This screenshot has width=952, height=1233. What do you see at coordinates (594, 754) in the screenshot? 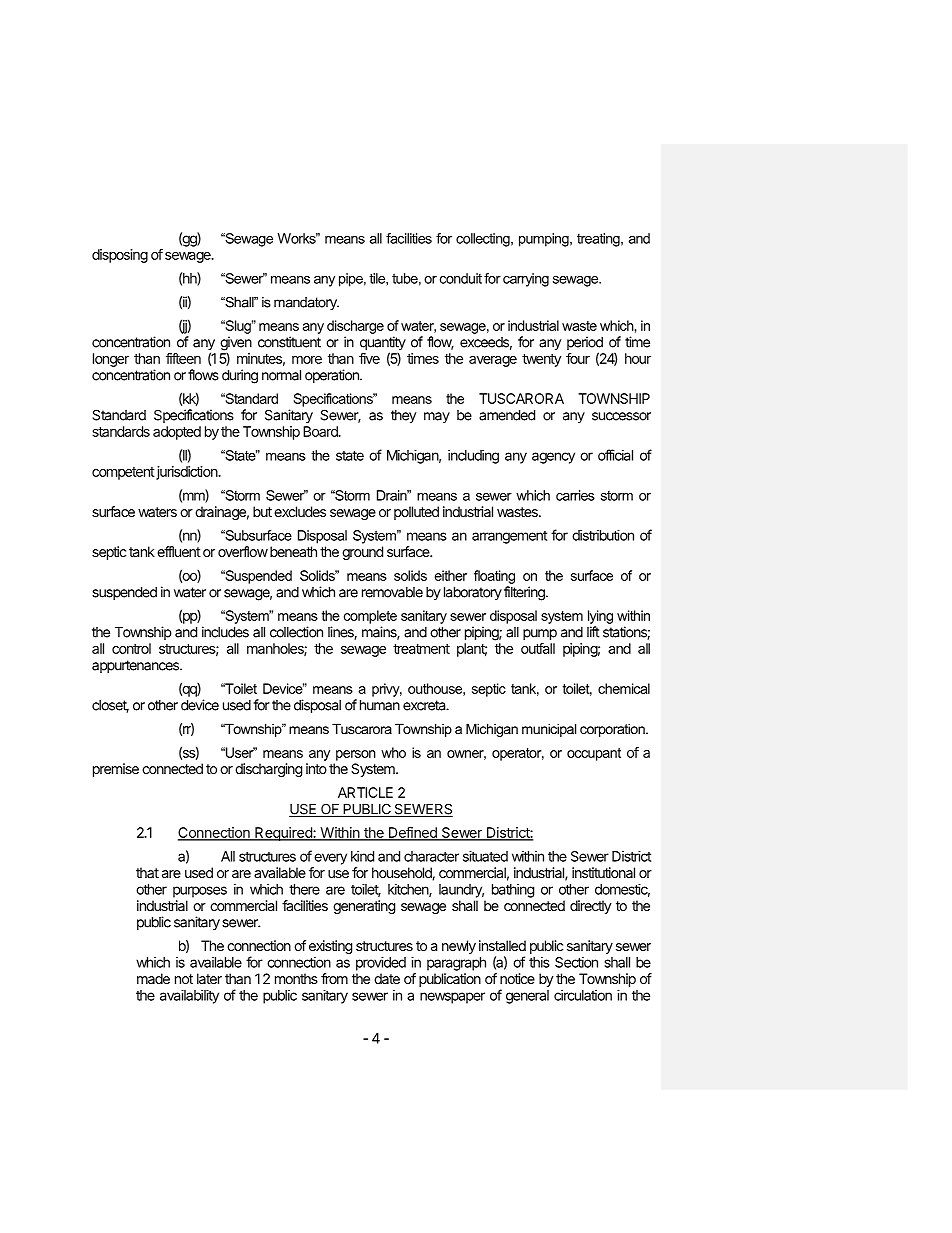
I see `occupant` at bounding box center [594, 754].
